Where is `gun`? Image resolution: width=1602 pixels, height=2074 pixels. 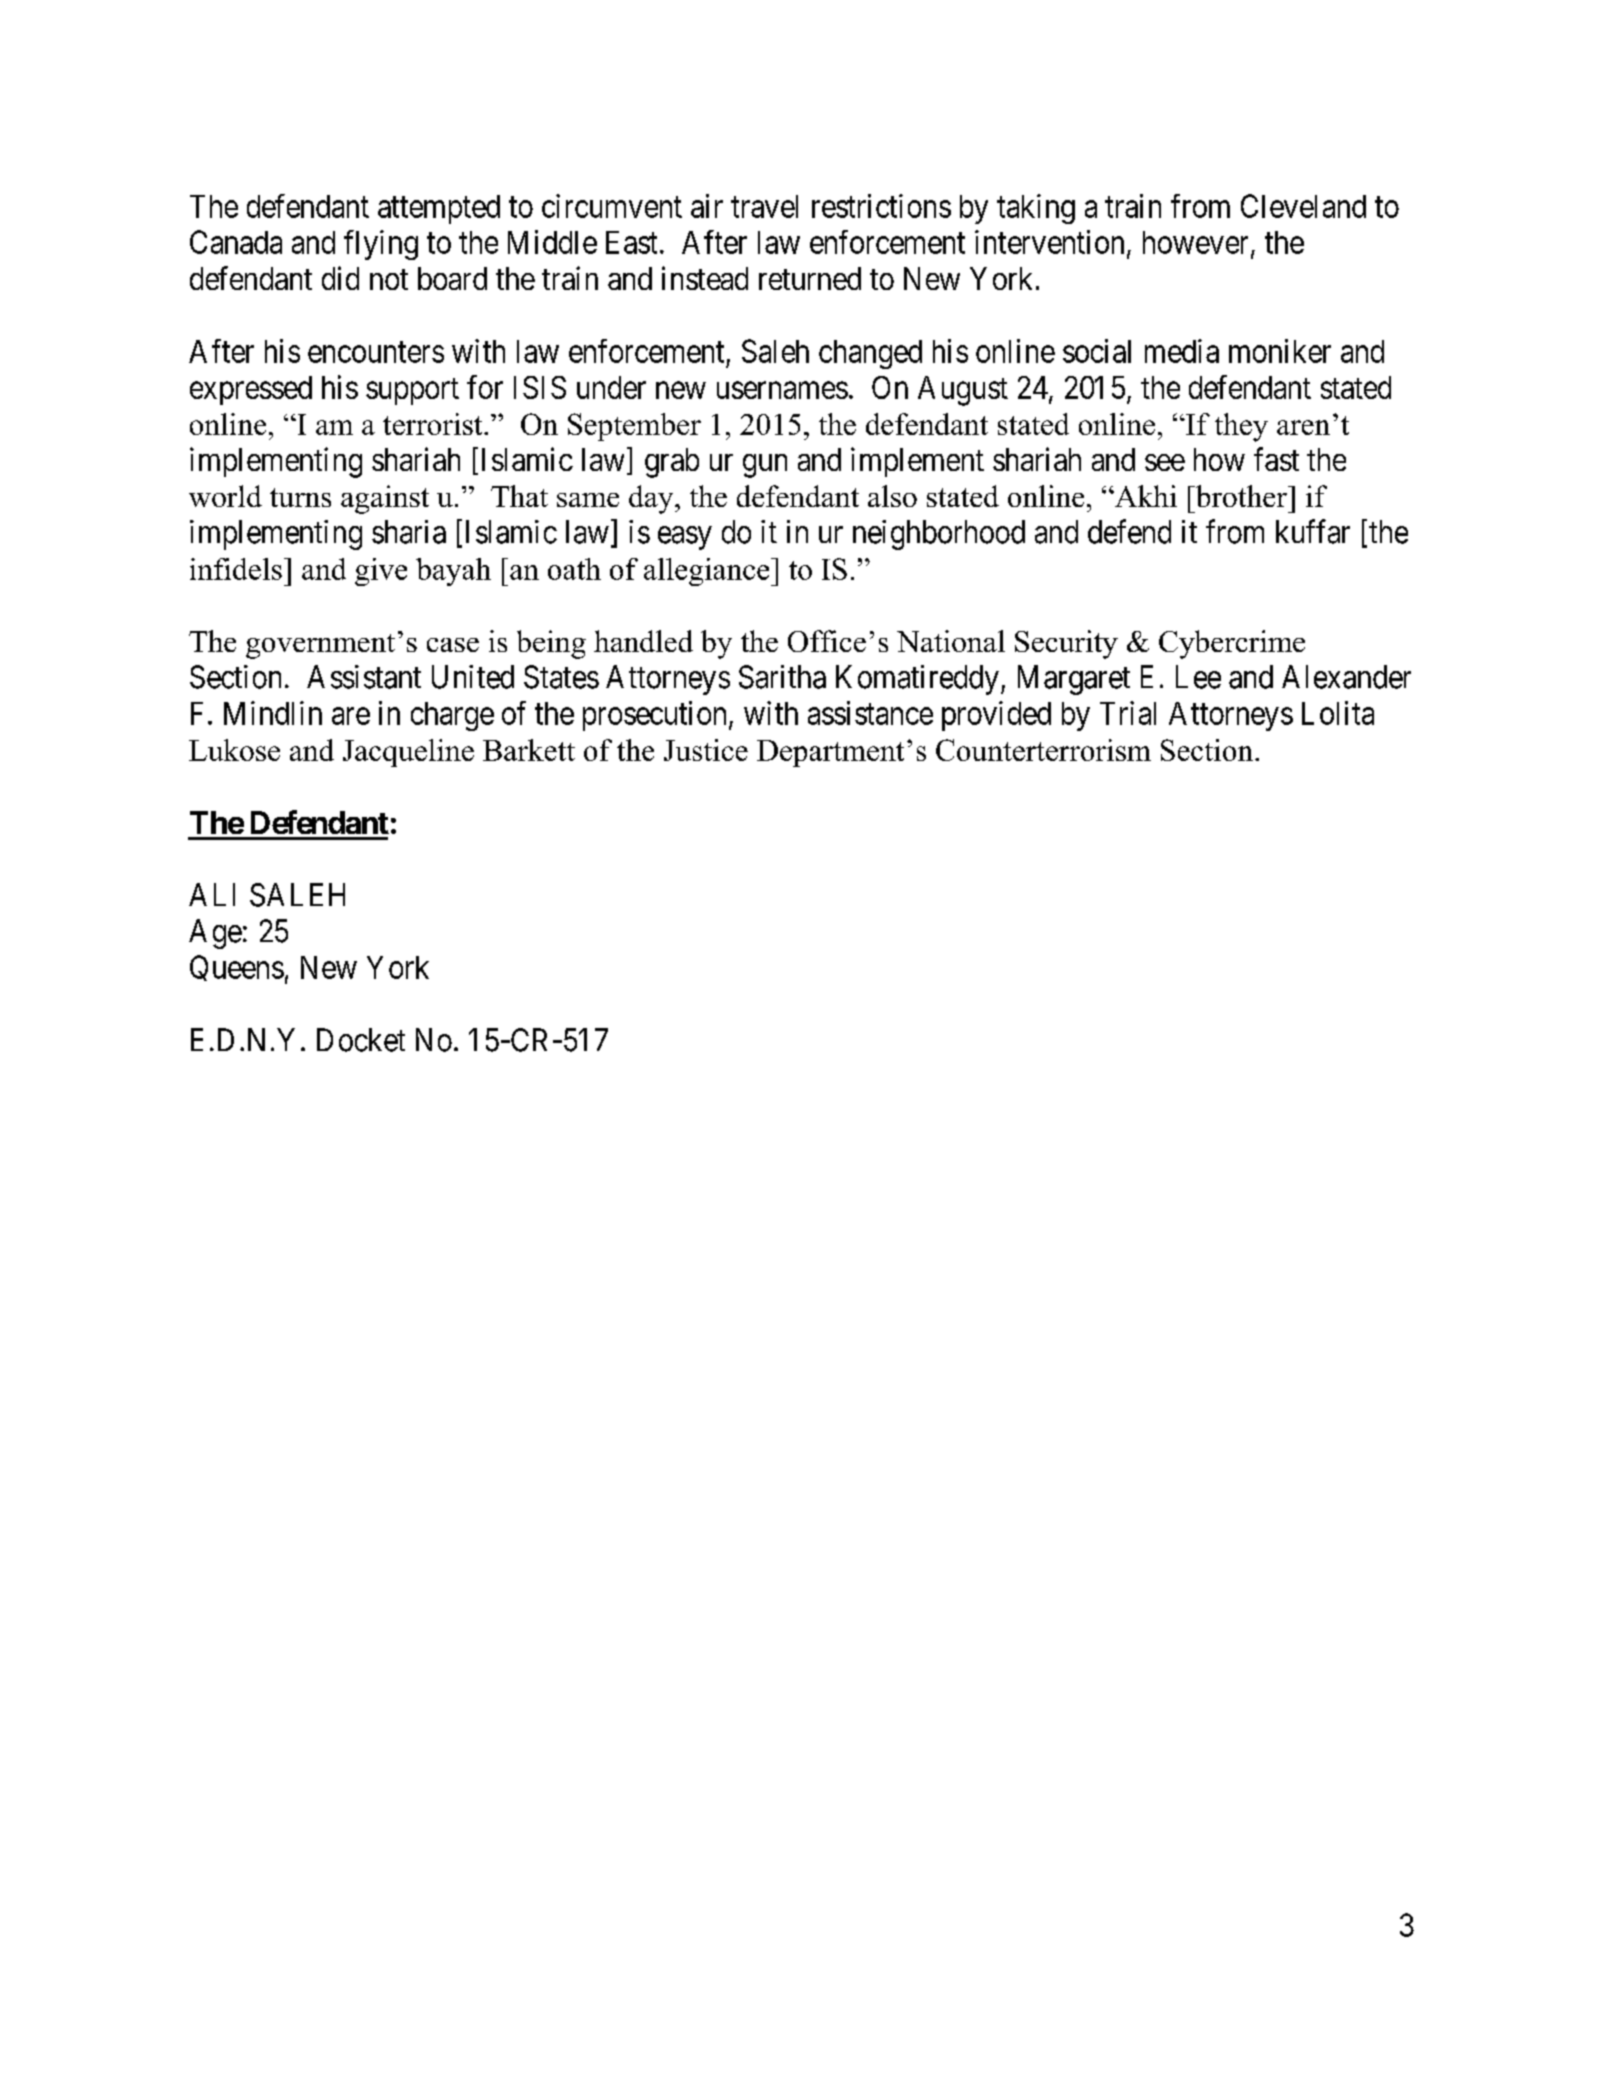
gun is located at coordinates (765, 466).
